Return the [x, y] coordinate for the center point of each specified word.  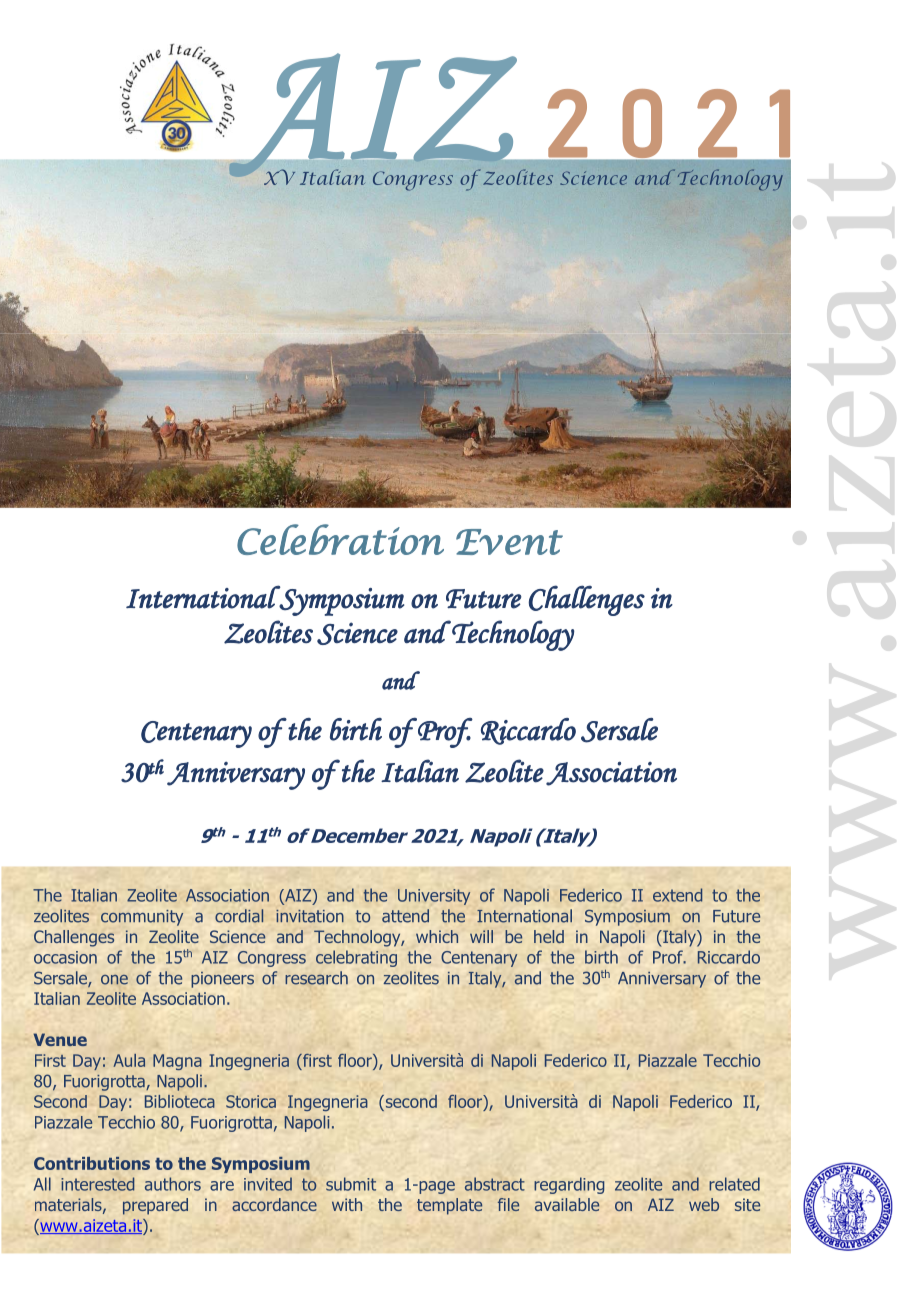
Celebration [340, 539]
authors [173, 1184]
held [549, 936]
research [316, 978]
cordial [239, 916]
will [481, 936]
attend [405, 916]
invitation [310, 916]
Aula [129, 1060]
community [142, 918]
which [437, 936]
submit [351, 1184]
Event [509, 542]
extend [678, 895]
